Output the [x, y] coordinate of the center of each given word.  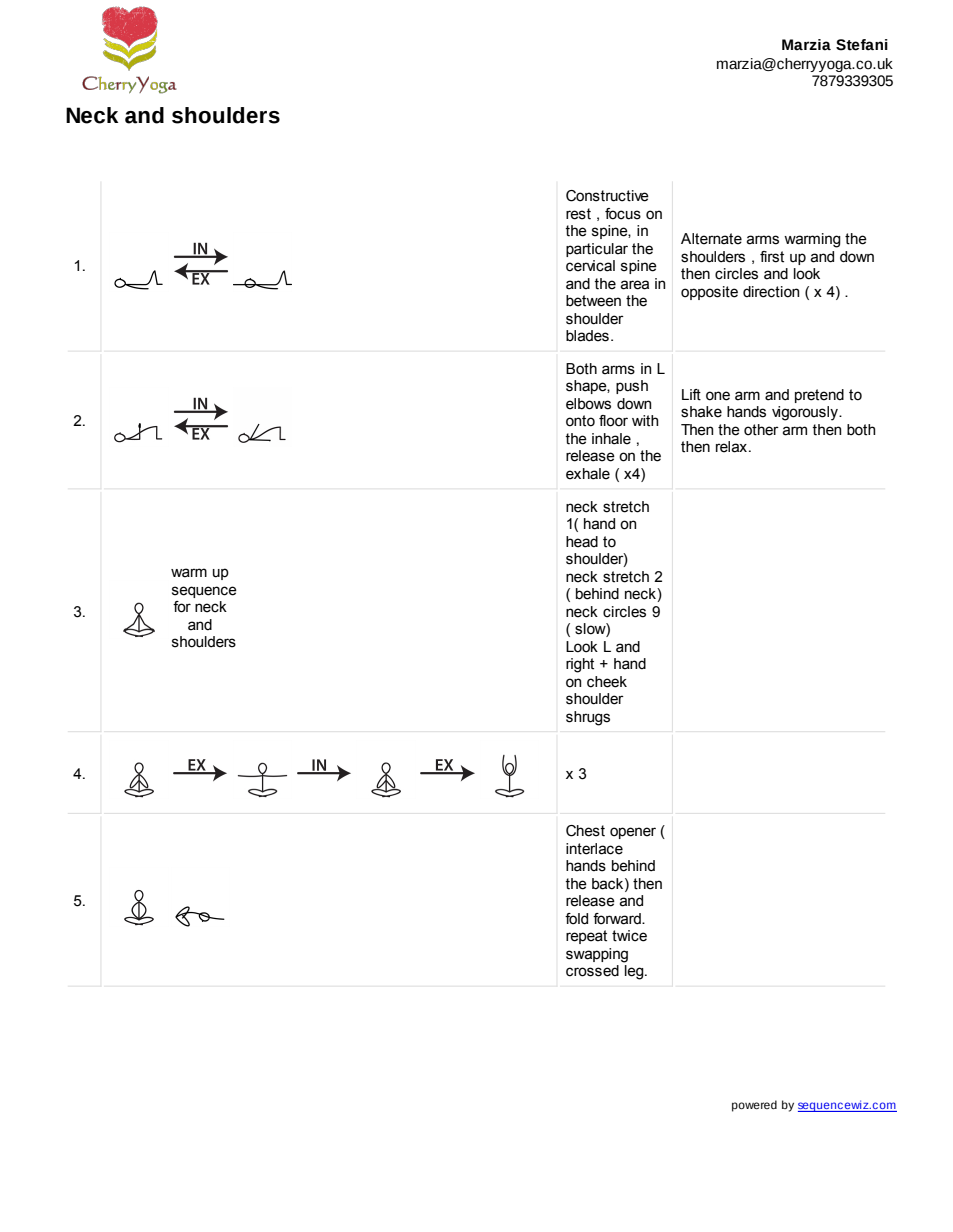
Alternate [711, 239]
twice [629, 936]
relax [731, 447]
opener [633, 833]
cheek [607, 682]
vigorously [806, 413]
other [761, 430]
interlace [594, 849]
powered [754, 1106]
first [772, 257]
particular [597, 250]
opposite [709, 293]
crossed [592, 971]
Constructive [607, 196]
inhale [611, 439]
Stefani [862, 45]
